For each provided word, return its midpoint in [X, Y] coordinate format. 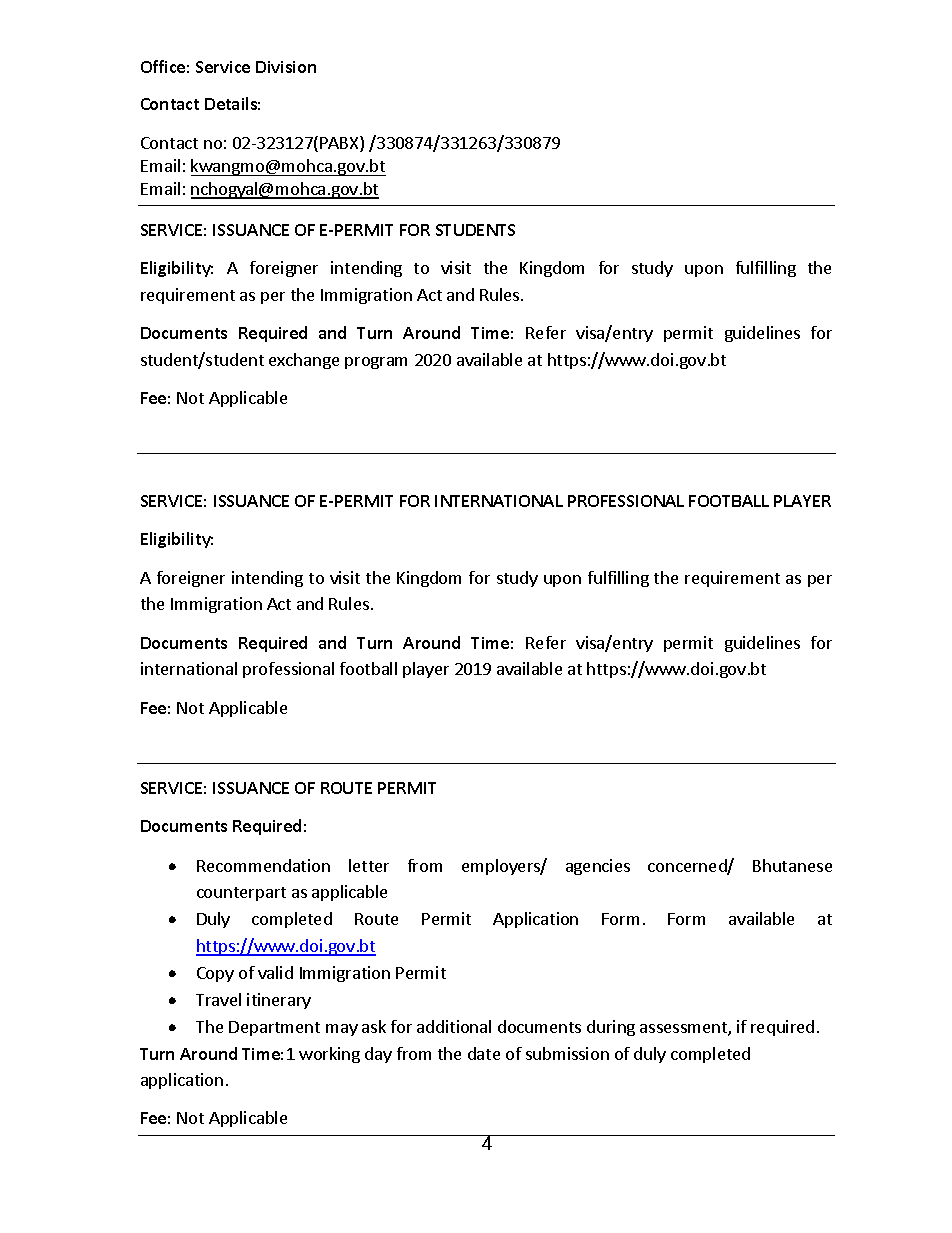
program [376, 363]
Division [286, 67]
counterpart [241, 894]
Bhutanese [792, 865]
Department [274, 1028]
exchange [304, 361]
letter [369, 865]
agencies [598, 867]
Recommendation [263, 865]
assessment [684, 1029]
